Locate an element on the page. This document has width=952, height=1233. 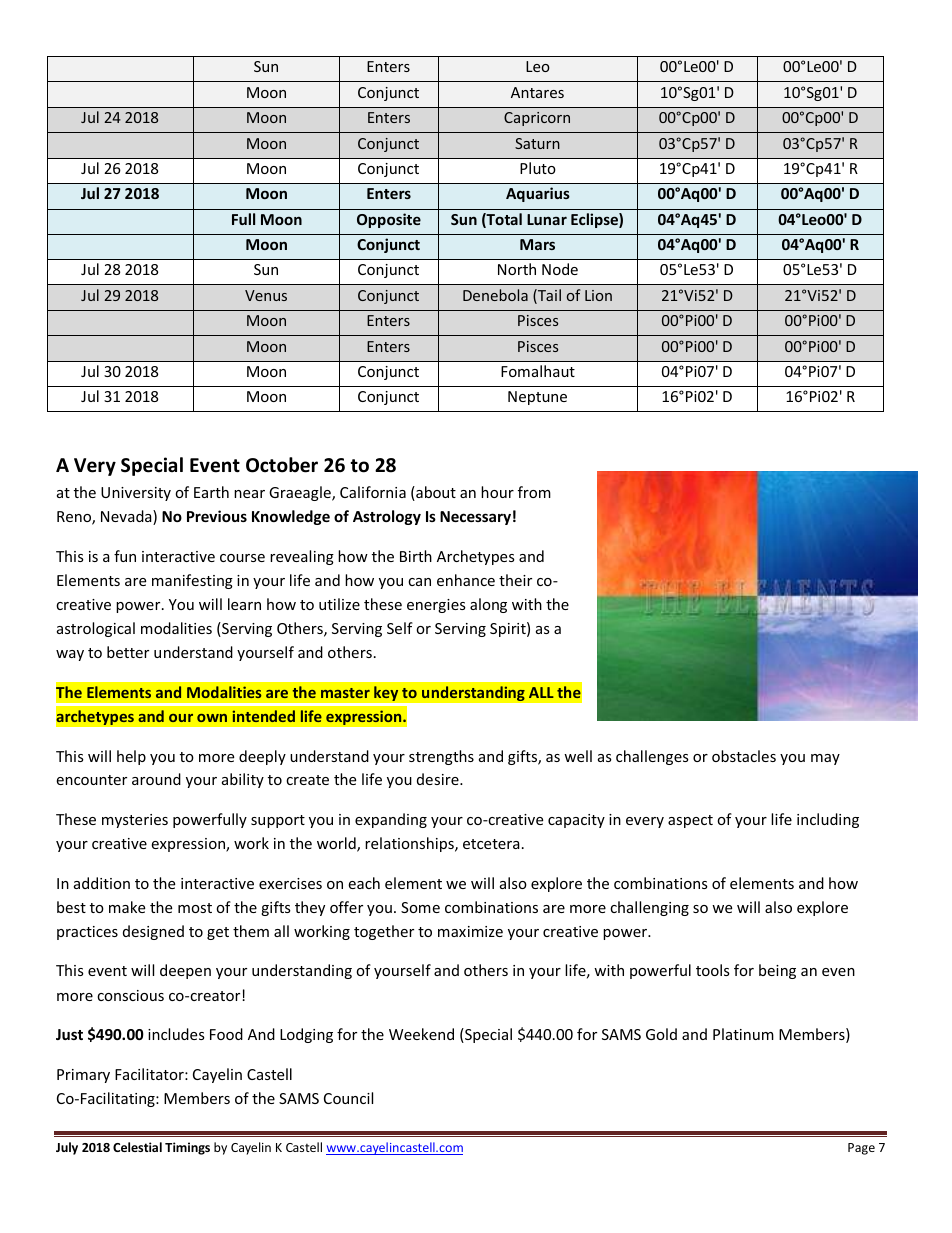
Opposite is located at coordinates (389, 220).
